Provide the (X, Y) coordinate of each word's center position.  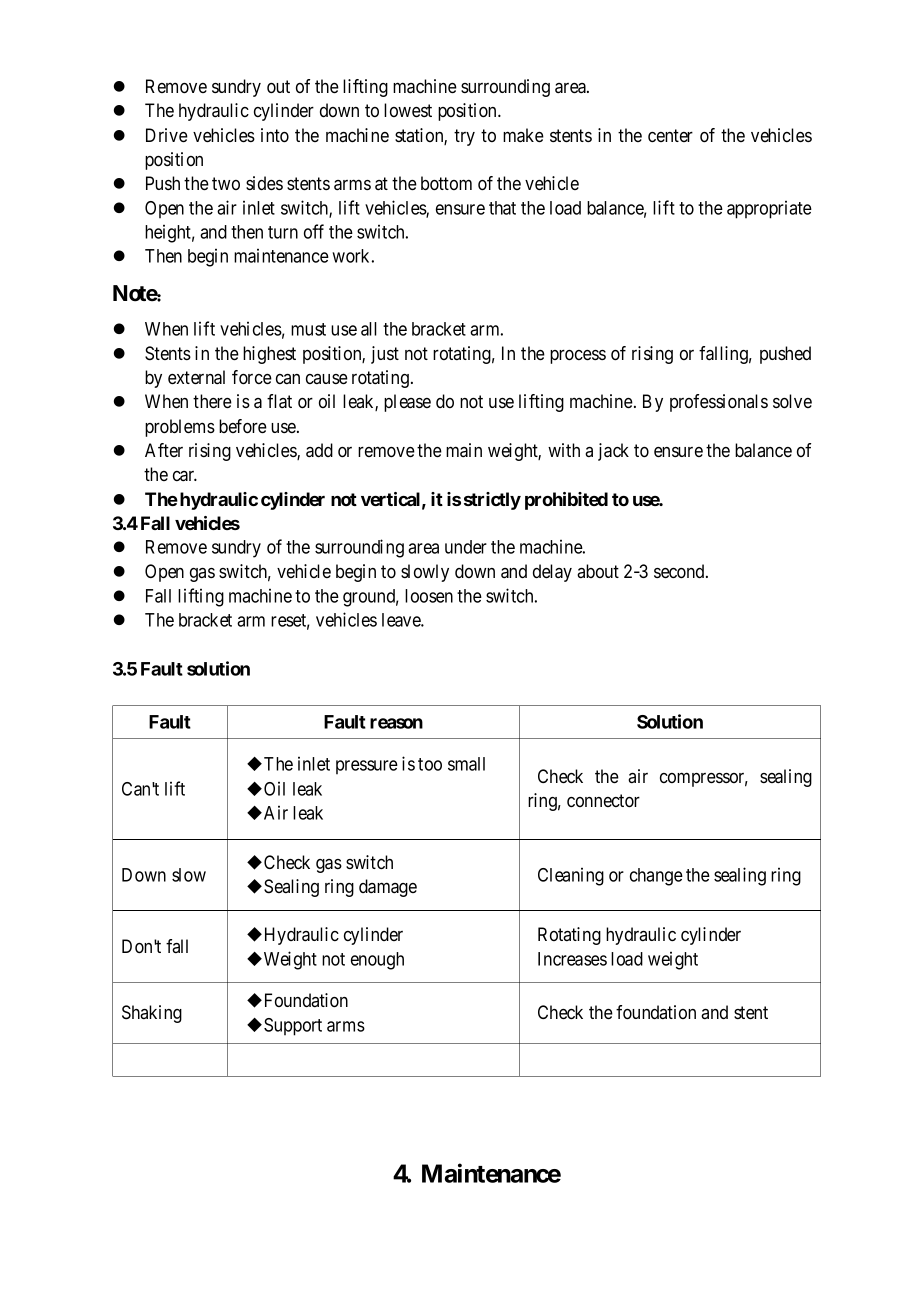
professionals (719, 403)
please (407, 403)
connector (603, 801)
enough (377, 961)
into (275, 135)
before (243, 426)
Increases (572, 959)
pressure (367, 767)
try (464, 137)
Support (293, 1027)
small (466, 764)
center (670, 135)
